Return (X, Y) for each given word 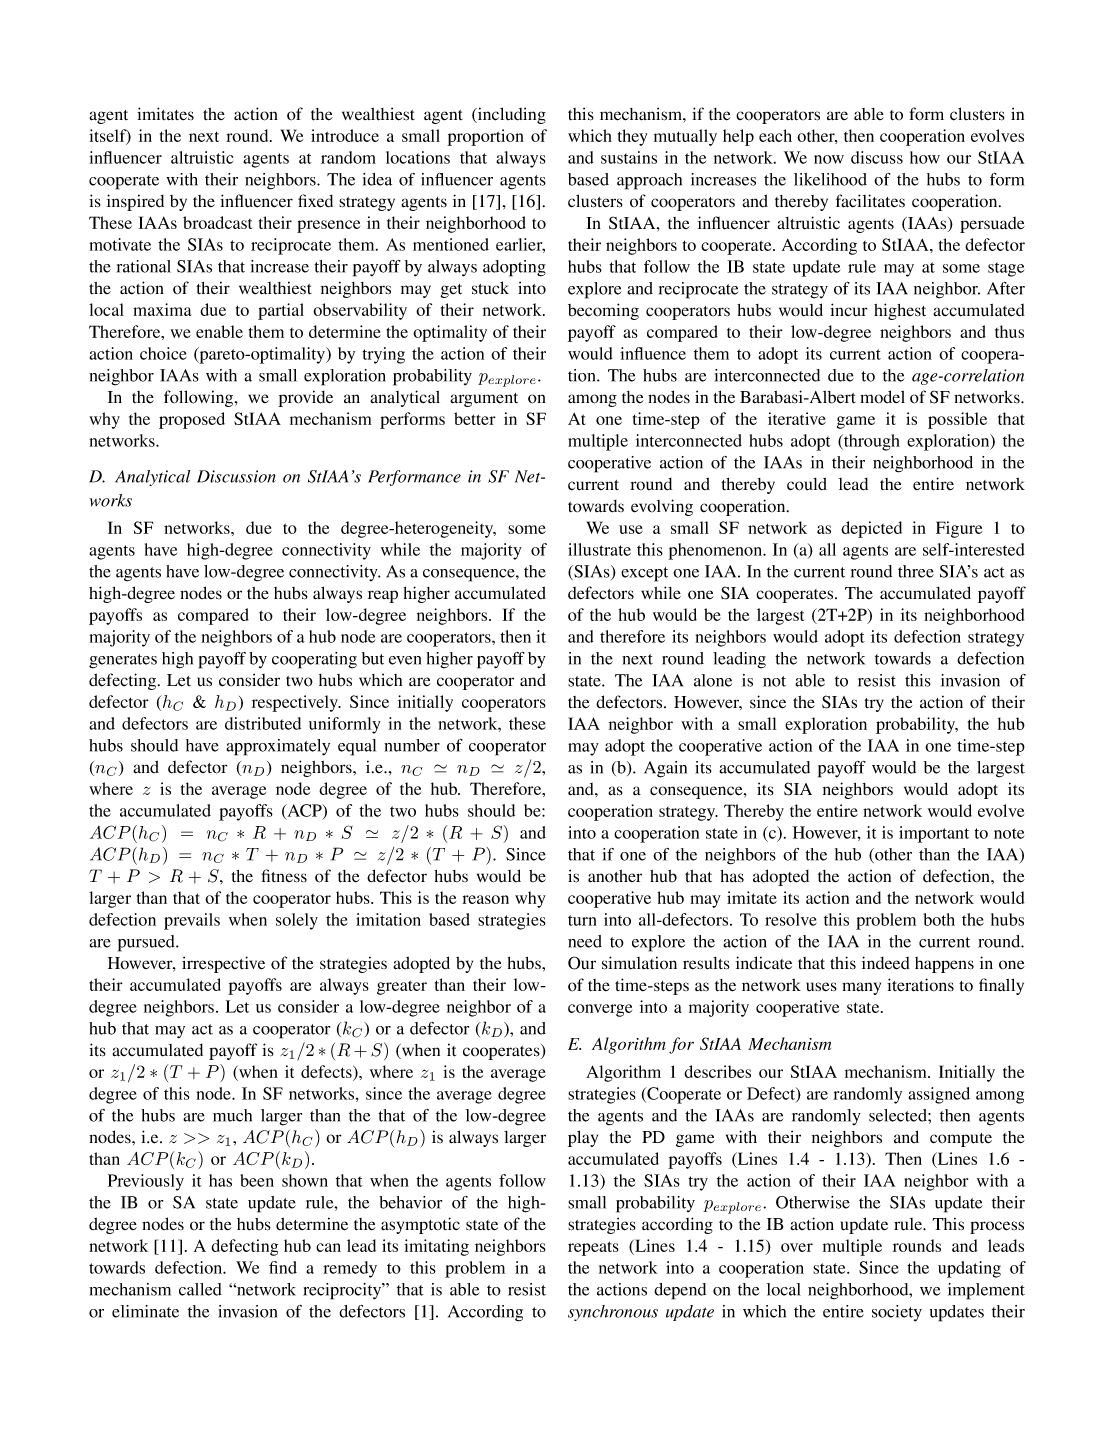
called (200, 1289)
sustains (629, 157)
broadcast (217, 222)
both (939, 919)
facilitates (870, 201)
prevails (192, 921)
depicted (871, 529)
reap (383, 596)
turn (582, 920)
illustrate (599, 549)
